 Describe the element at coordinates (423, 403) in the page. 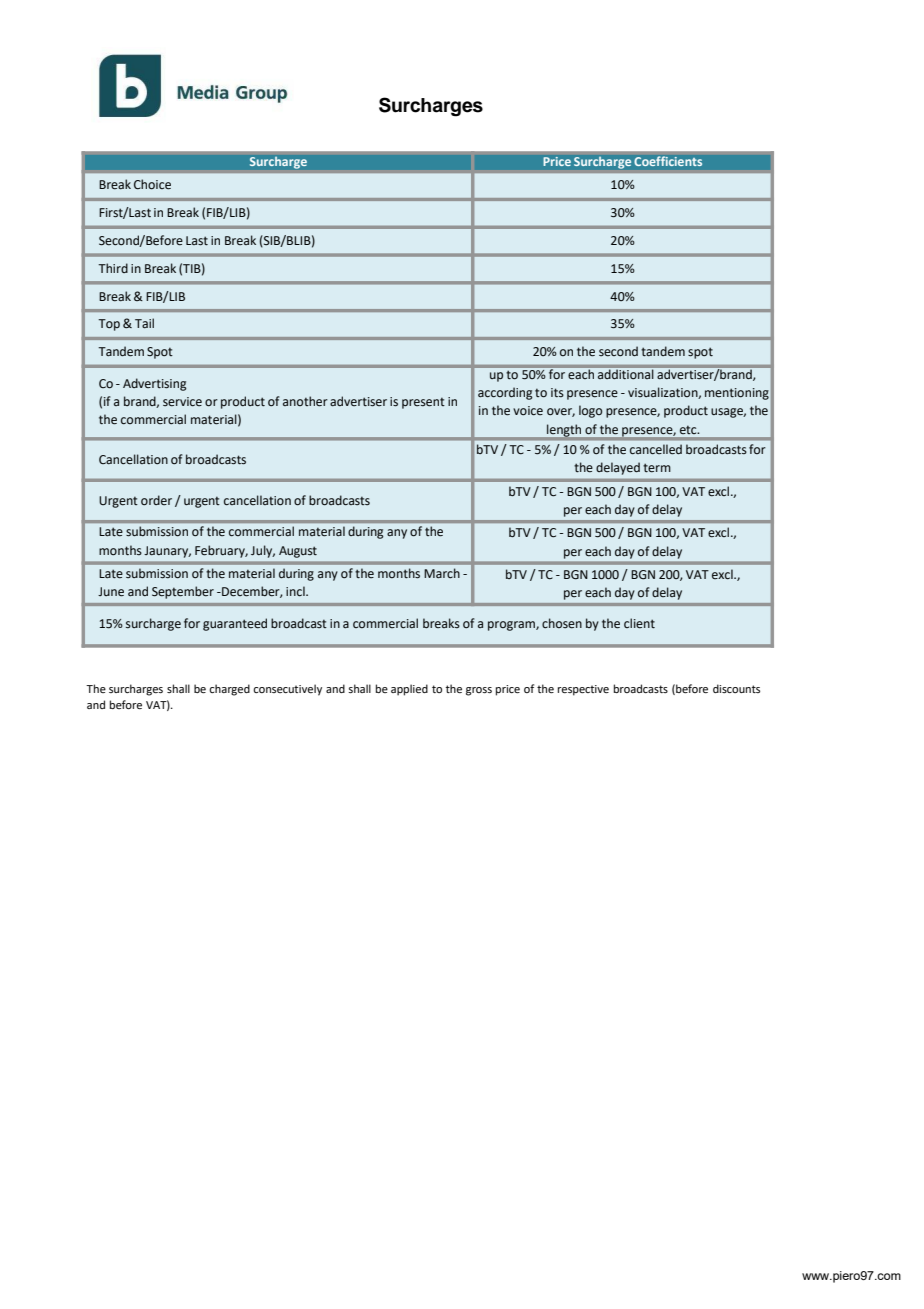

I see `present` at that location.
